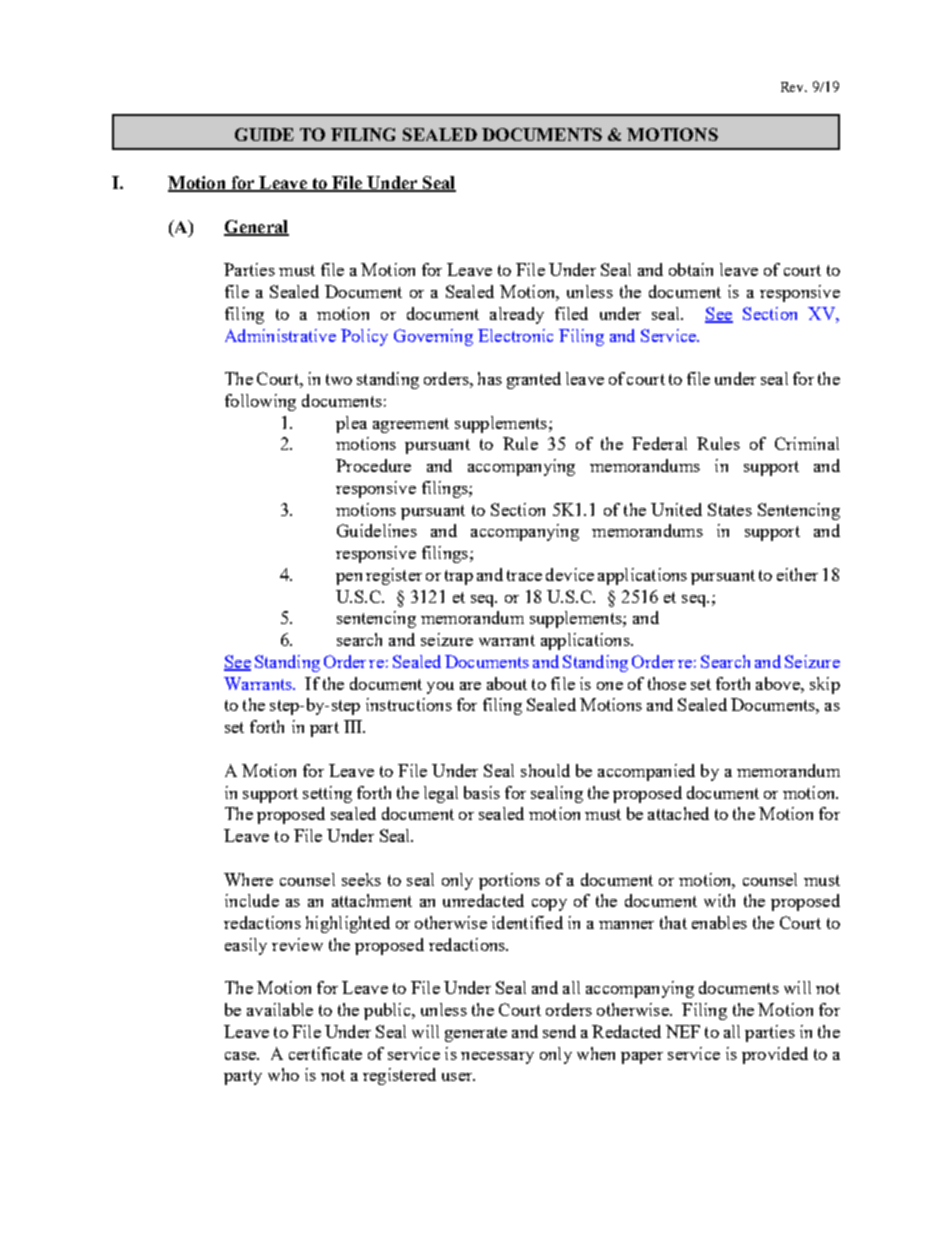  I want to click on certificate, so click(325, 1053).
